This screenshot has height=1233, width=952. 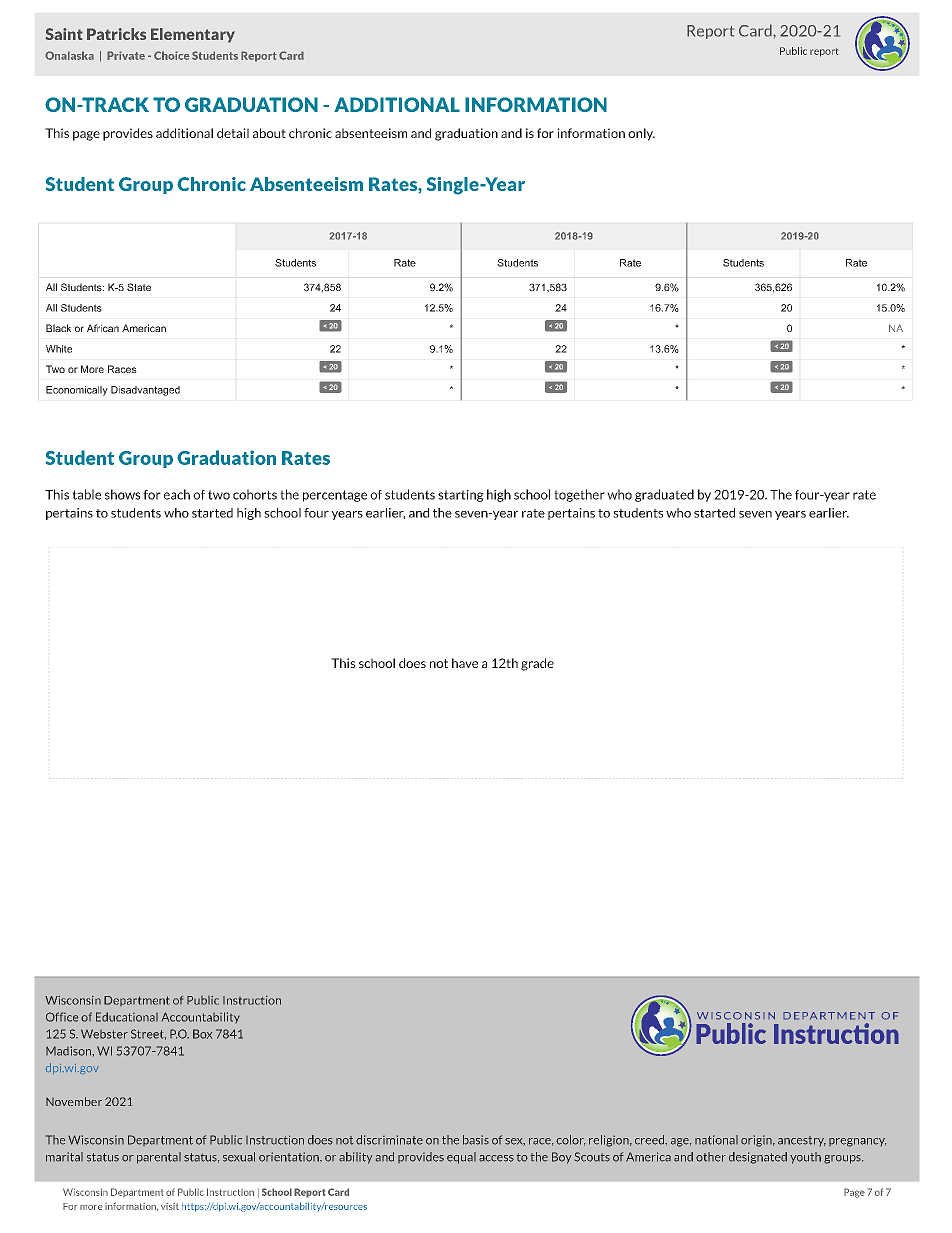 I want to click on only, so click(x=641, y=134).
